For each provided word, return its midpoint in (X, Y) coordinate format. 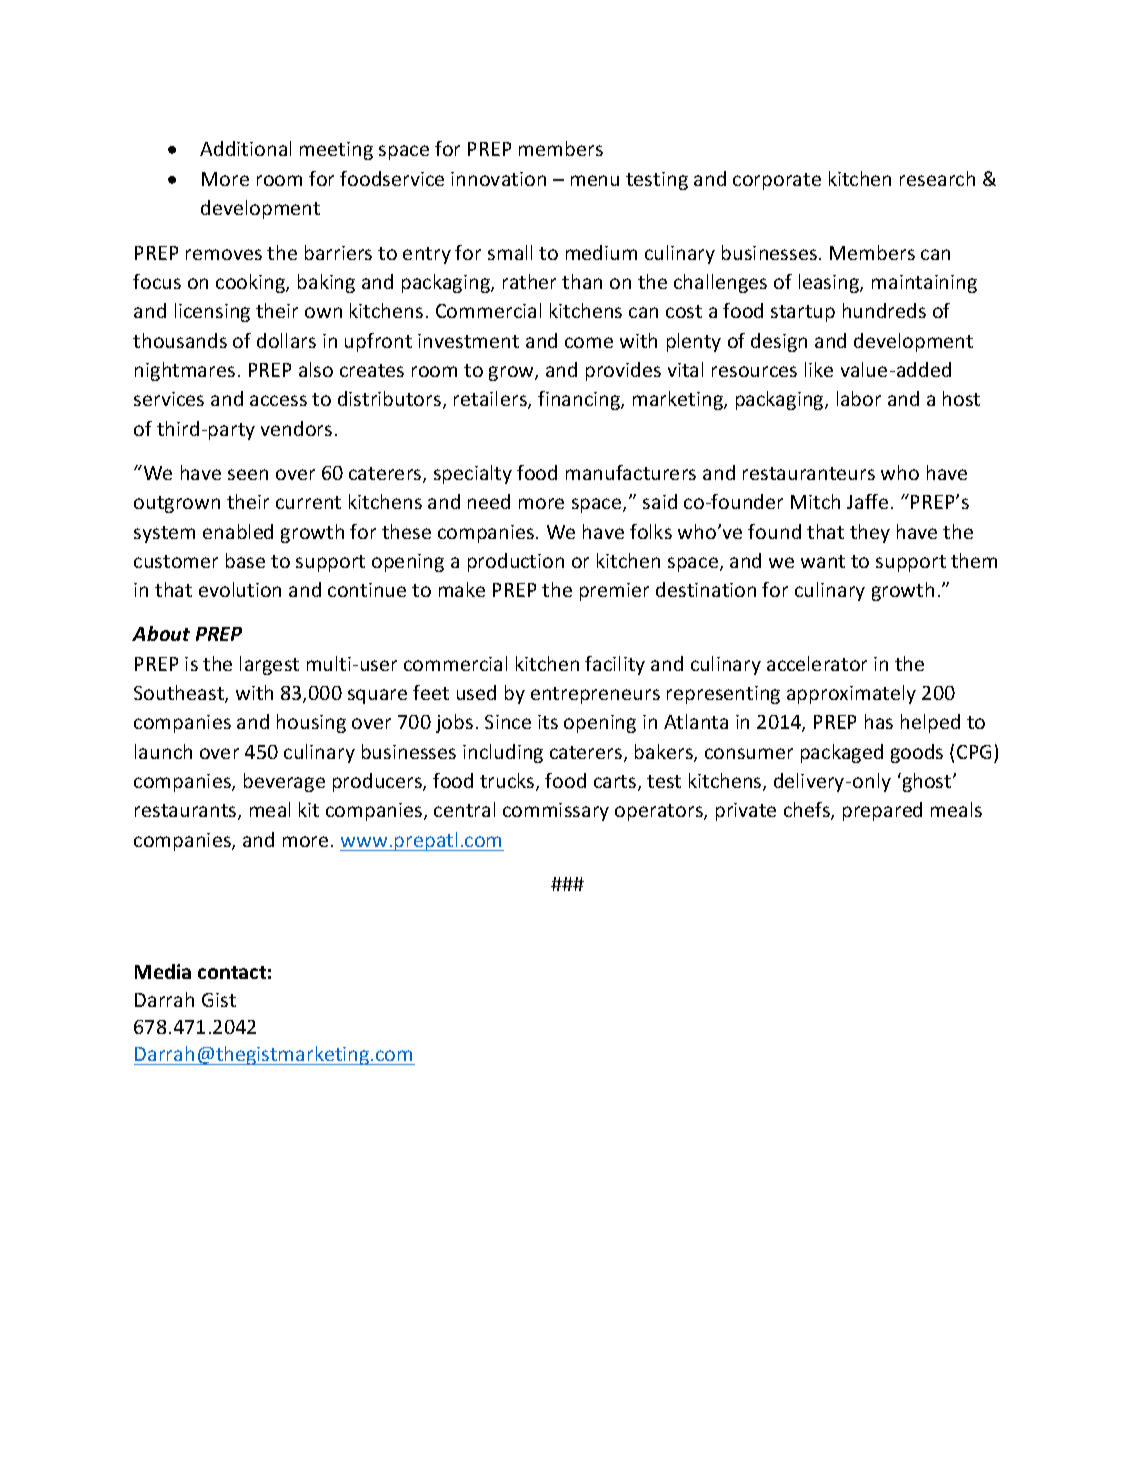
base (245, 560)
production (516, 562)
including (503, 753)
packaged (842, 753)
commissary (556, 812)
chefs (808, 811)
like (819, 369)
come (589, 342)
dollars (286, 340)
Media (163, 971)
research (937, 178)
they (870, 533)
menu (595, 180)
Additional (245, 148)
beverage (284, 782)
